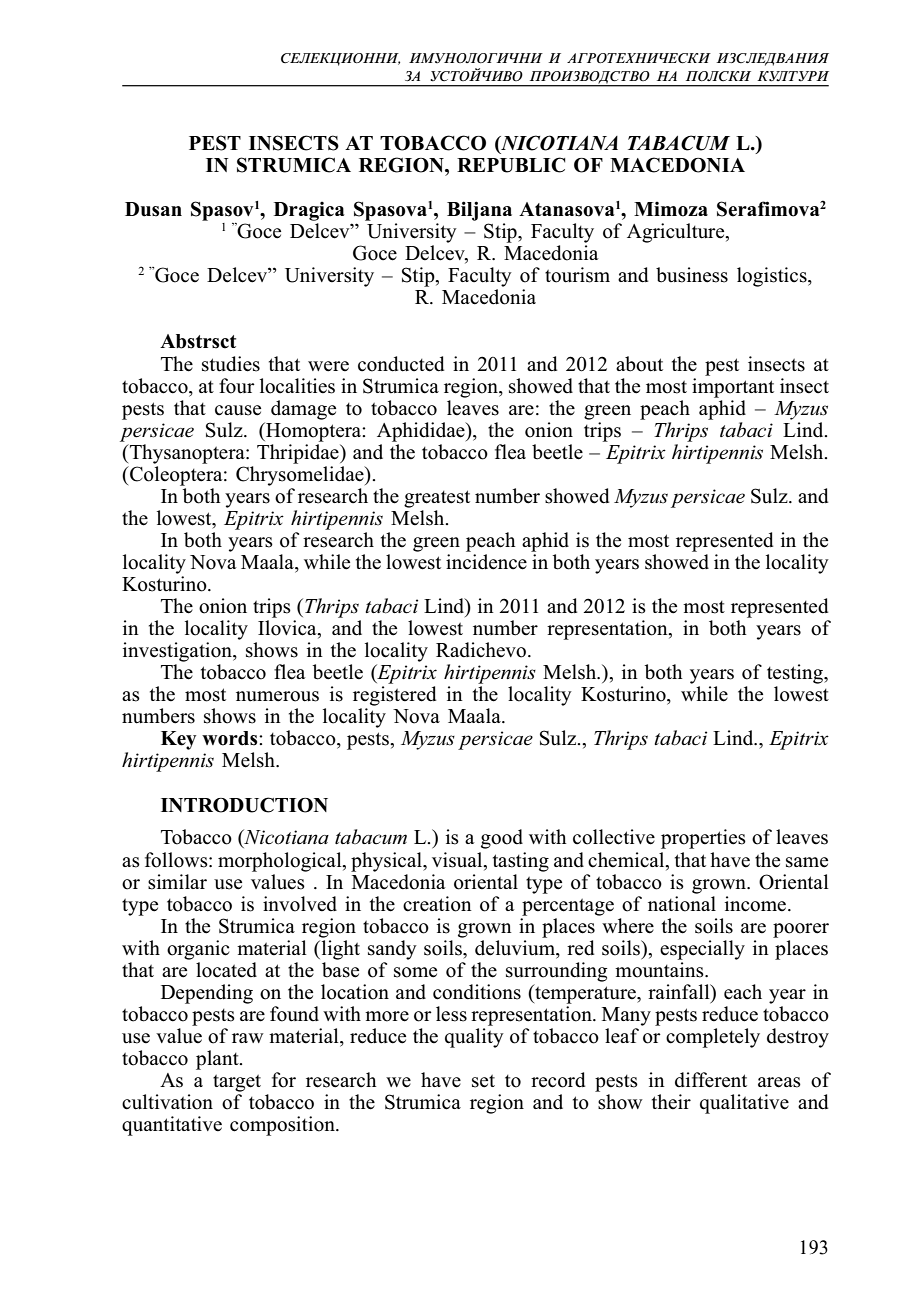  I want to click on important, so click(733, 386).
